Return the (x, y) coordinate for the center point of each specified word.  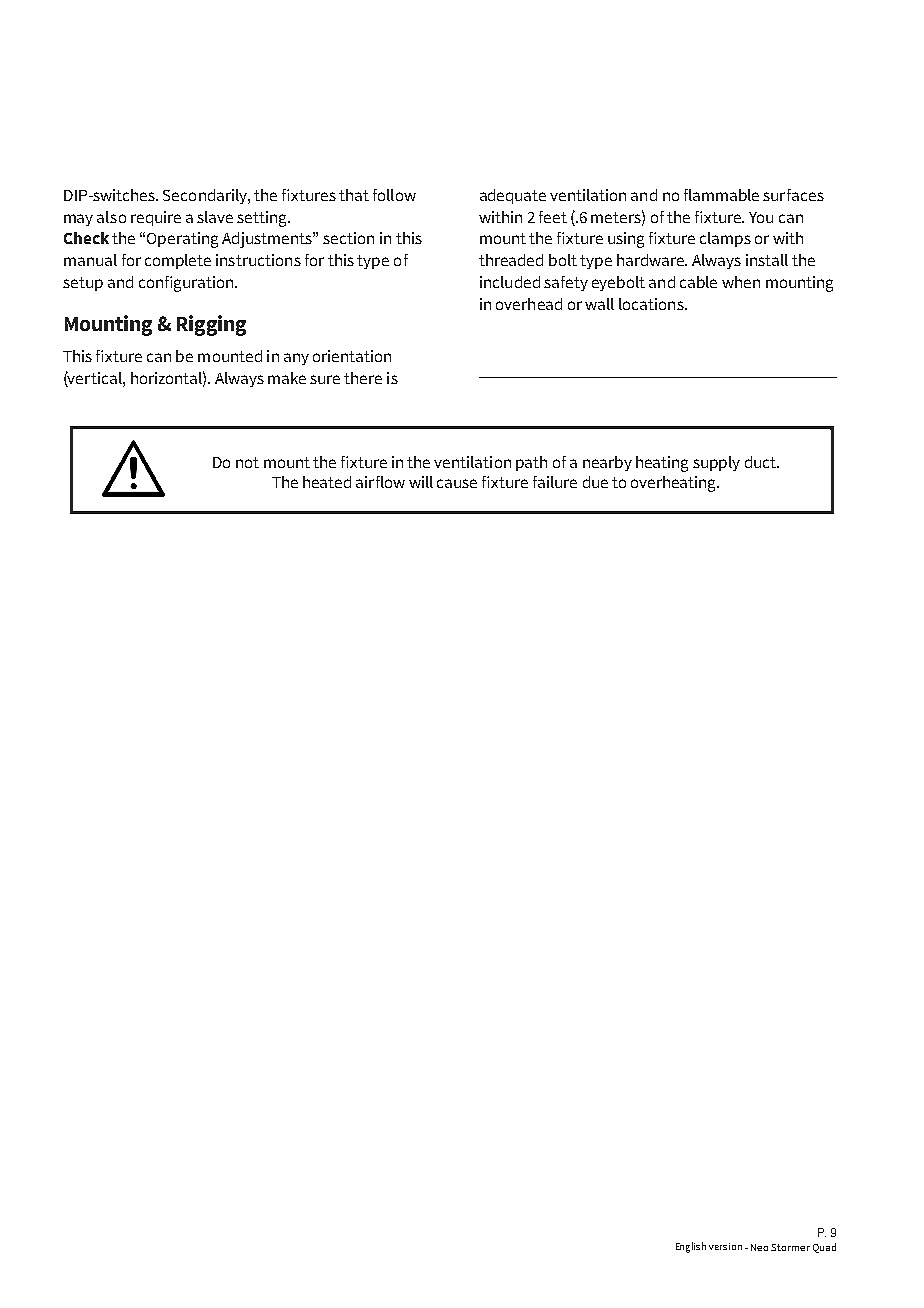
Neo (759, 1247)
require (156, 218)
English (691, 1247)
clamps (725, 239)
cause (457, 483)
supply (716, 463)
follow (394, 195)
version (725, 1246)
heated (327, 482)
